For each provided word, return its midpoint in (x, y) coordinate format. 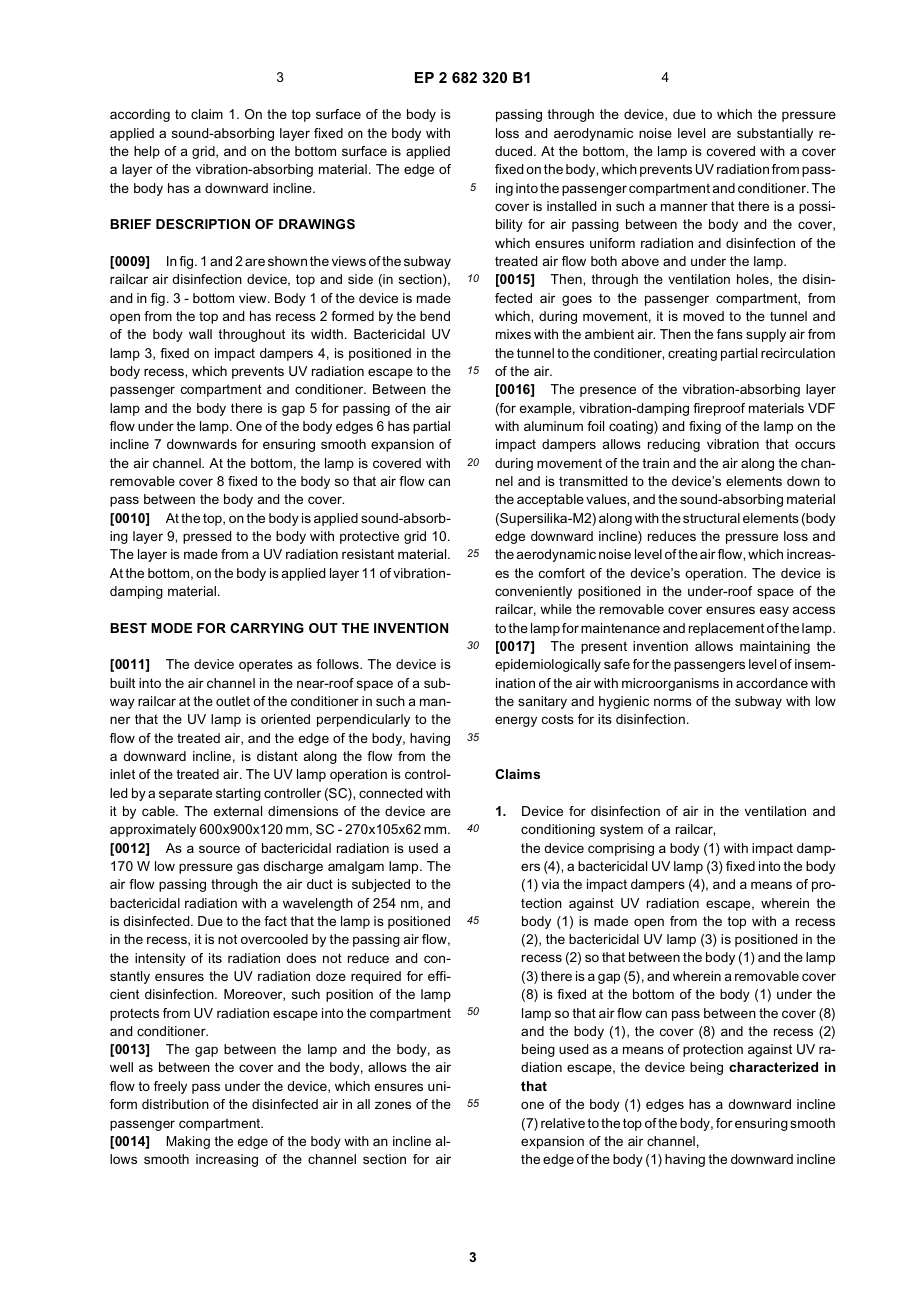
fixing (705, 427)
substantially (775, 134)
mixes (513, 334)
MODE (171, 628)
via (550, 884)
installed (571, 206)
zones (393, 1105)
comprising (621, 849)
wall (200, 334)
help (147, 152)
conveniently (533, 592)
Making (188, 1142)
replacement (726, 629)
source (219, 849)
